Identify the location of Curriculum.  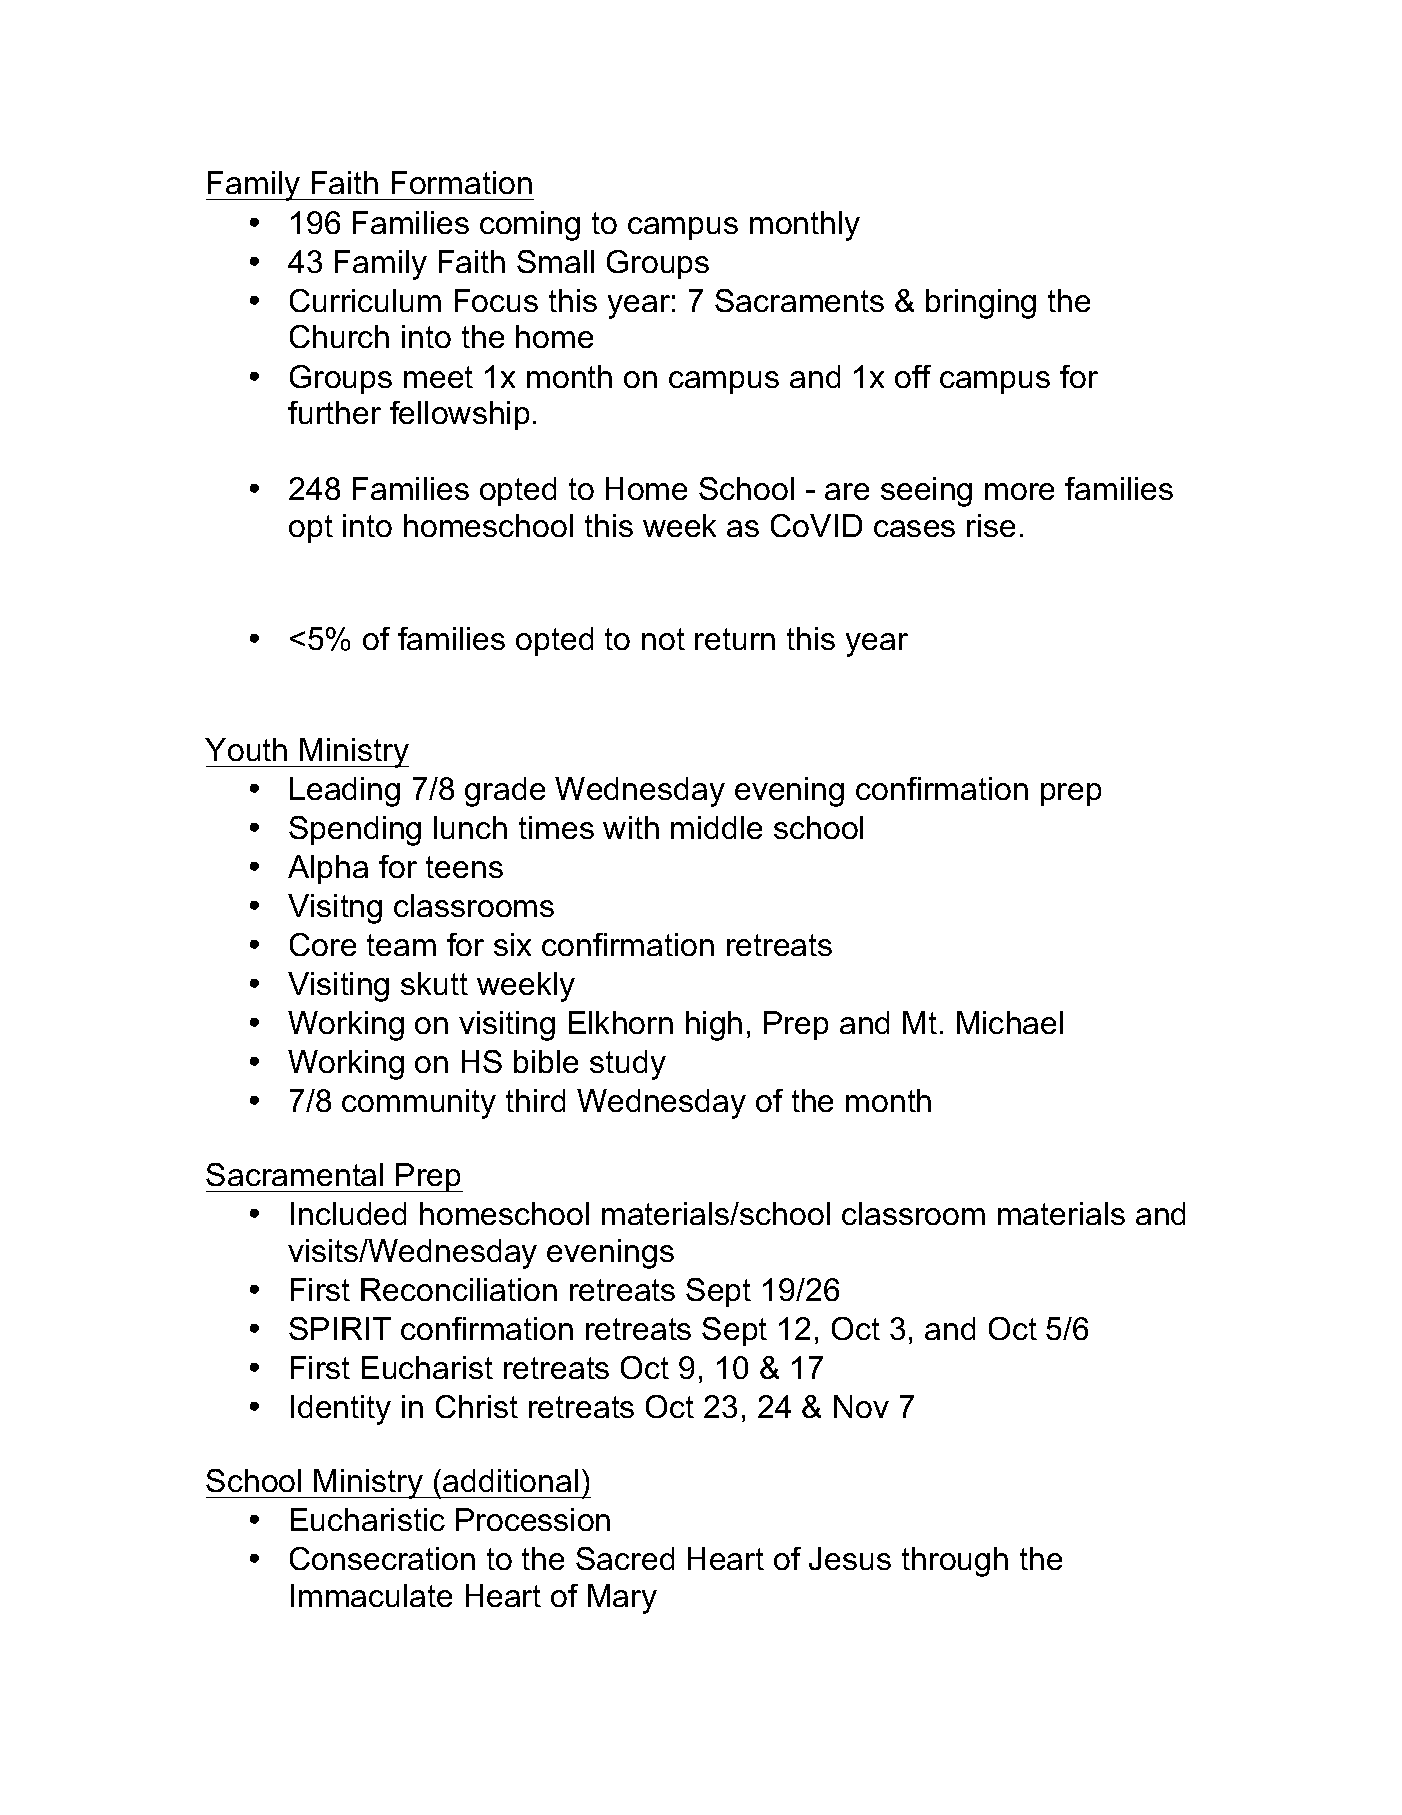
(365, 300).
